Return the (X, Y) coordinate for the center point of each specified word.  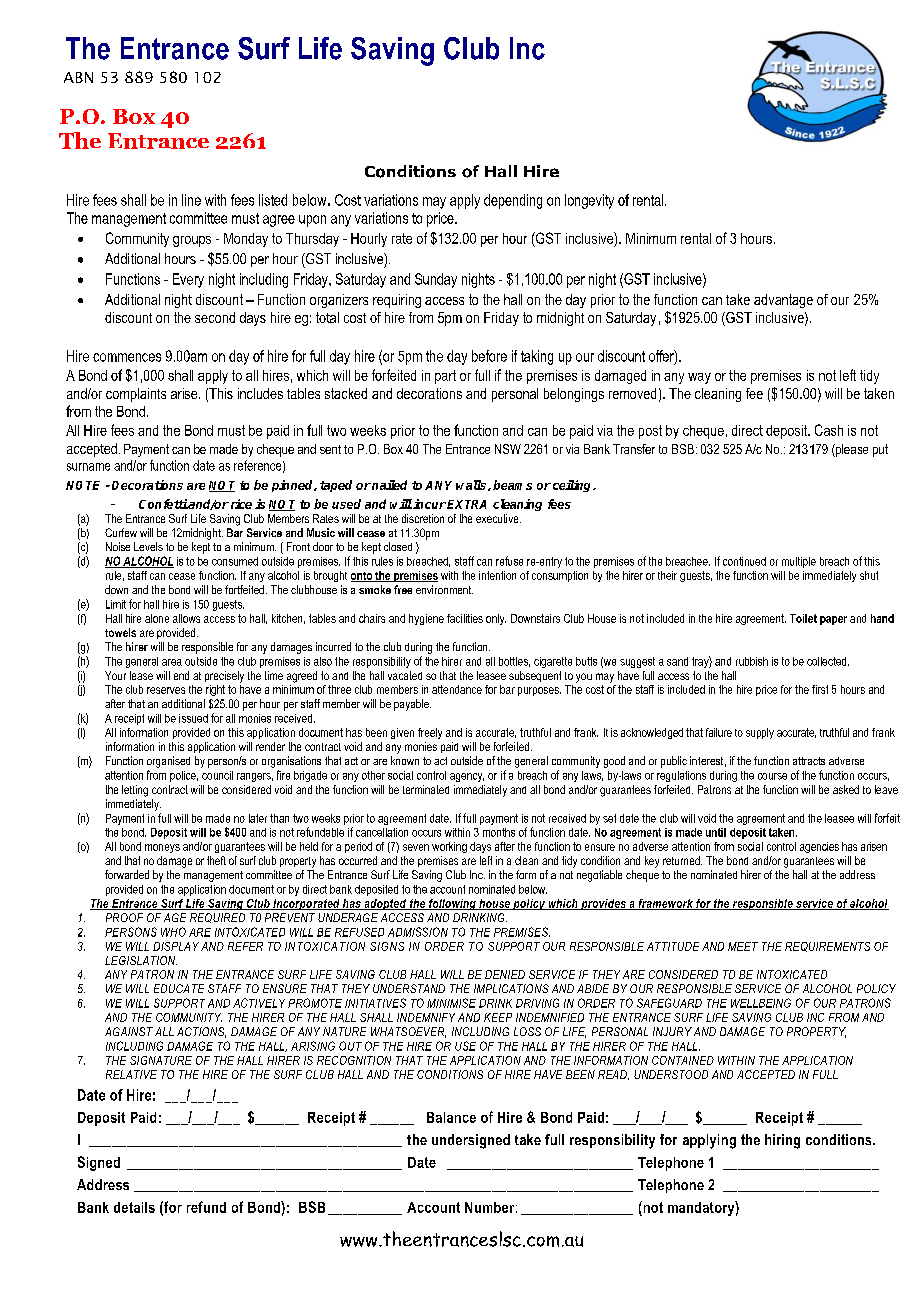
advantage (783, 301)
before (489, 356)
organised (168, 762)
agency (467, 777)
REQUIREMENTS (827, 947)
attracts (809, 761)
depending (513, 201)
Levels (148, 546)
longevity (589, 201)
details (134, 1207)
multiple (799, 562)
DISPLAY (176, 946)
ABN (78, 77)
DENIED (505, 974)
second (215, 317)
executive (498, 518)
